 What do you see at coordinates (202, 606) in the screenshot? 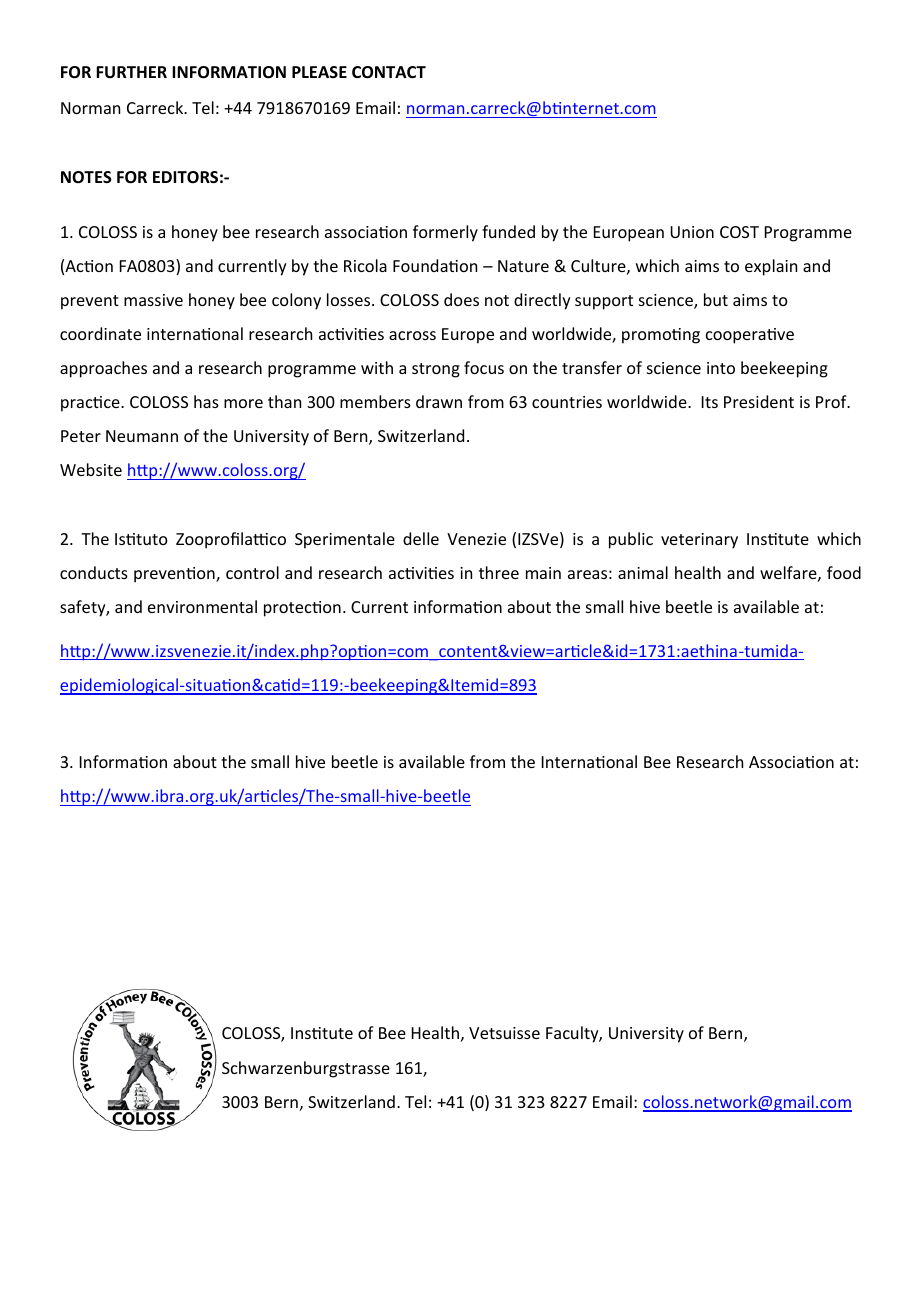
I see `environmental` at bounding box center [202, 606].
